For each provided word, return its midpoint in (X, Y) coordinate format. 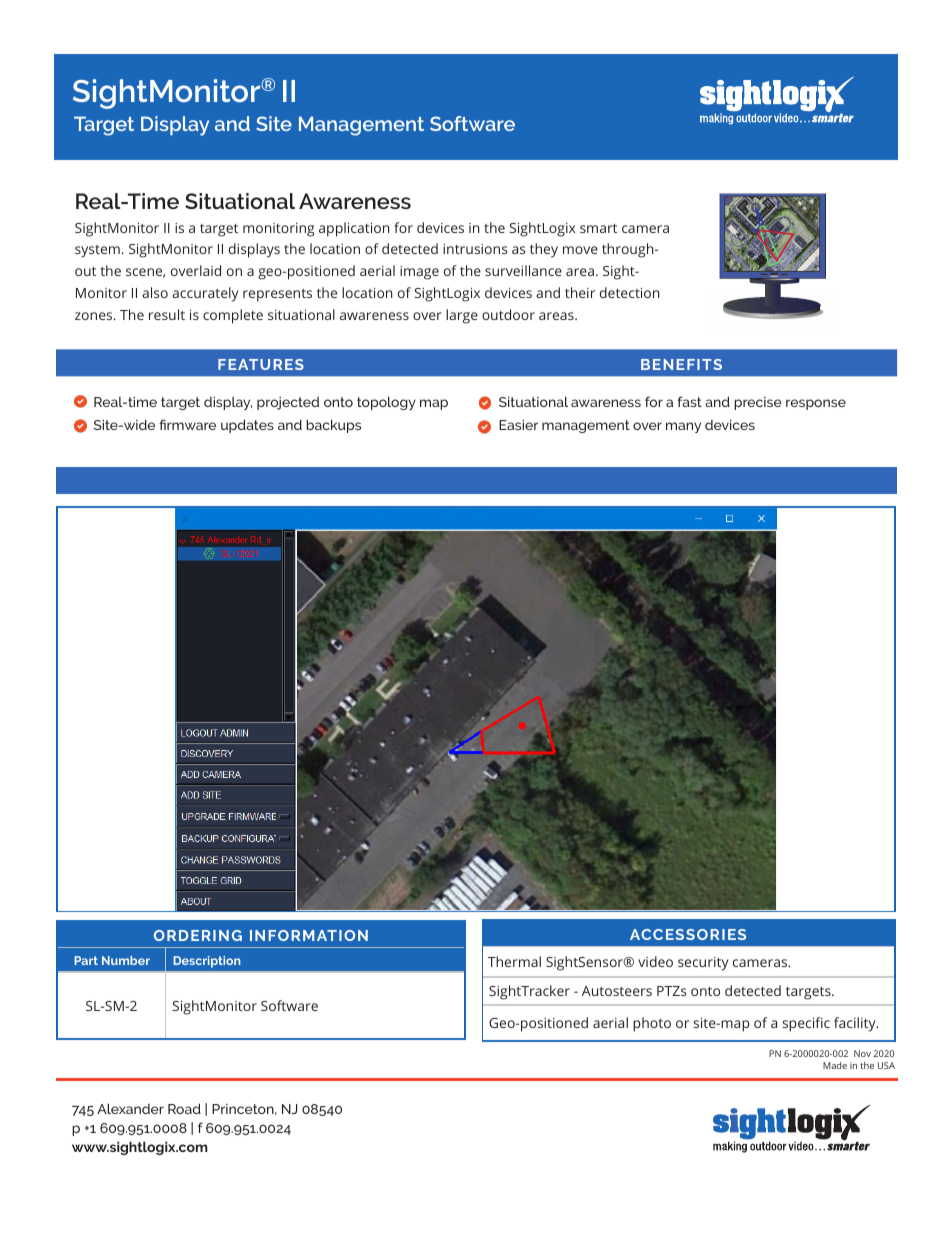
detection (630, 292)
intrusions (475, 249)
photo (652, 1024)
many (683, 427)
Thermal (514, 961)
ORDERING (198, 935)
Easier (518, 424)
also (155, 292)
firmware (187, 424)
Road (184, 1108)
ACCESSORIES (688, 934)
